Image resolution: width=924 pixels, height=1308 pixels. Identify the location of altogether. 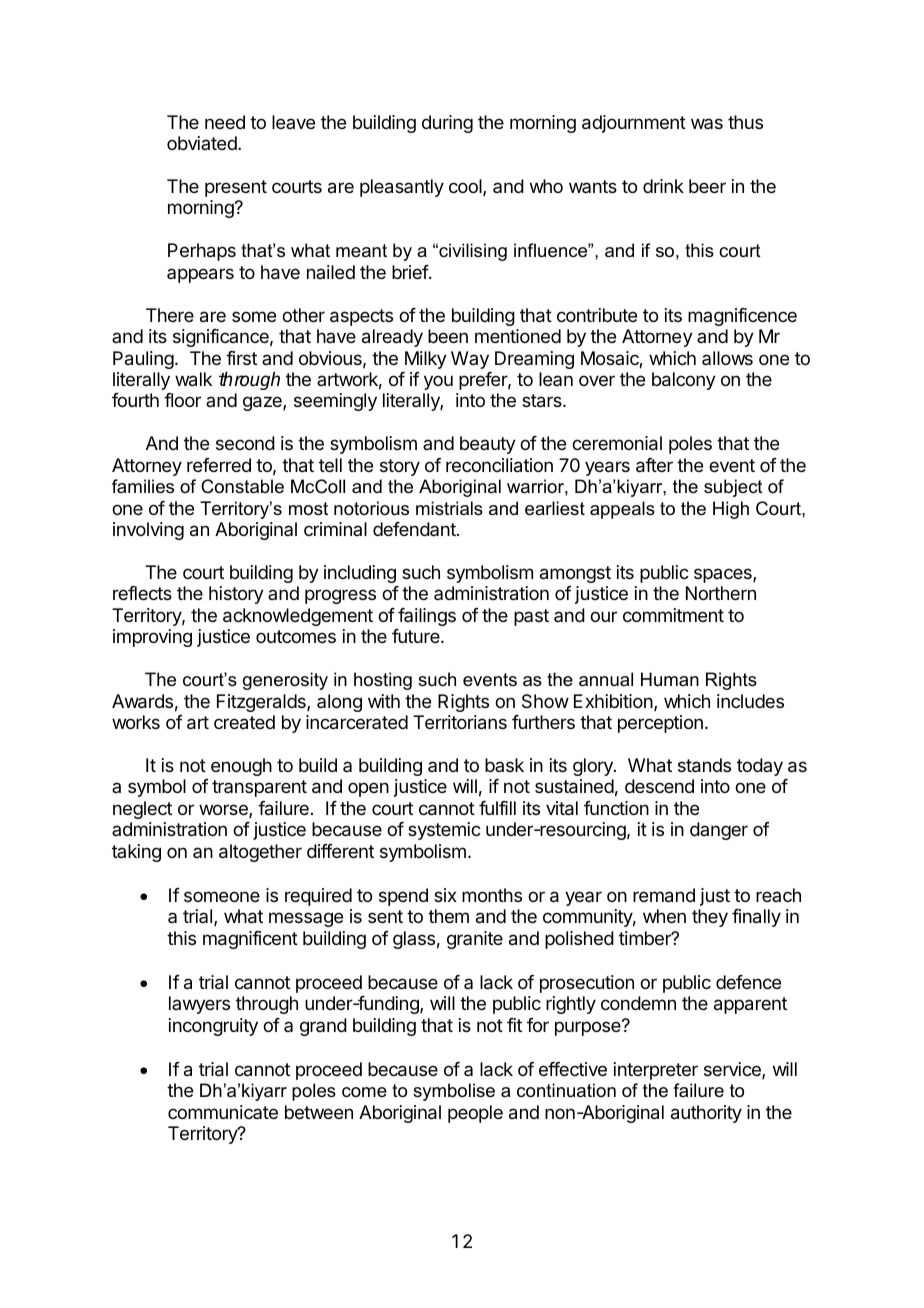
(260, 853).
